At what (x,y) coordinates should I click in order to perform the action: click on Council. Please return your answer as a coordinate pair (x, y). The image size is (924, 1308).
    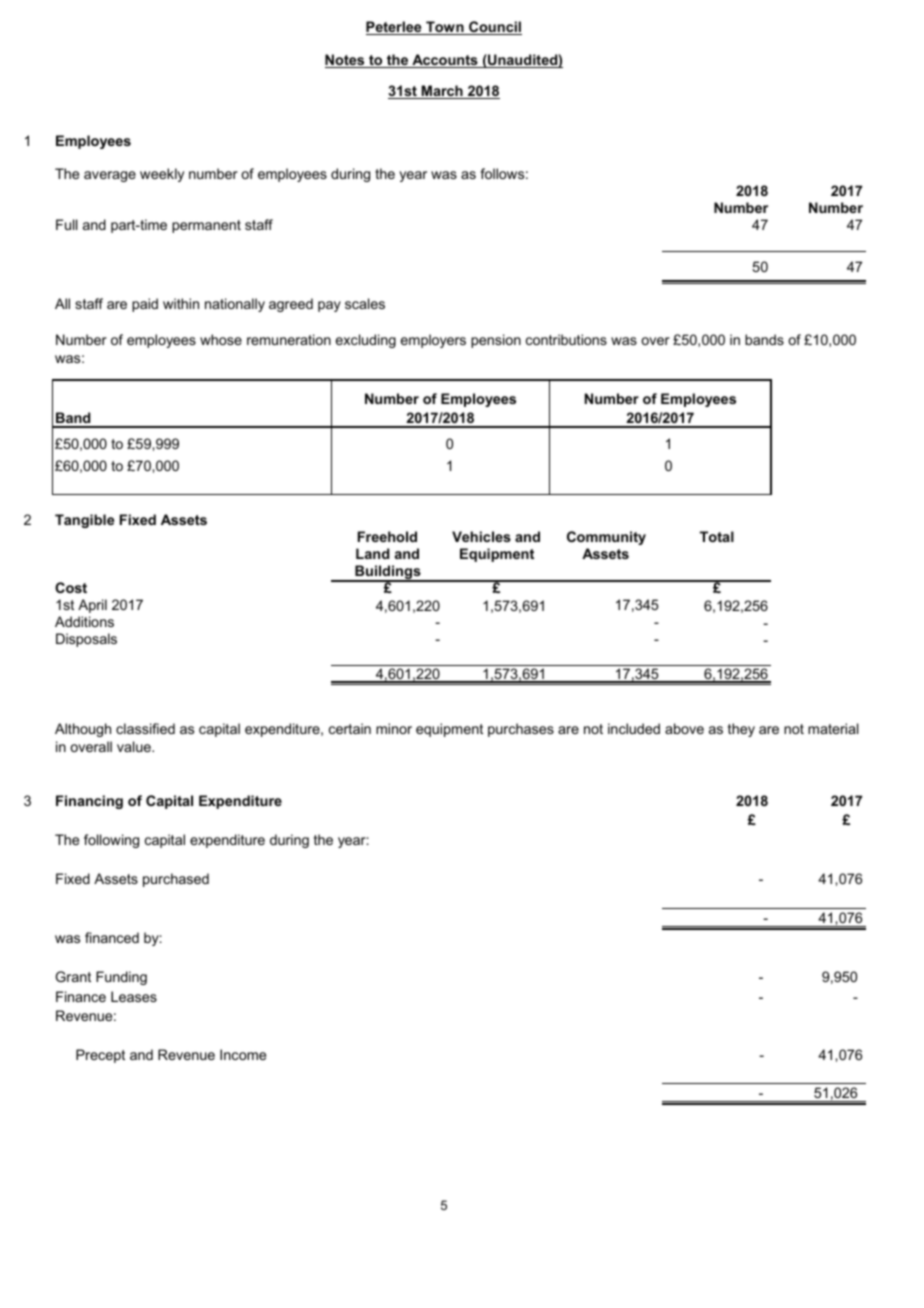
    Looking at the image, I should click on (494, 28).
